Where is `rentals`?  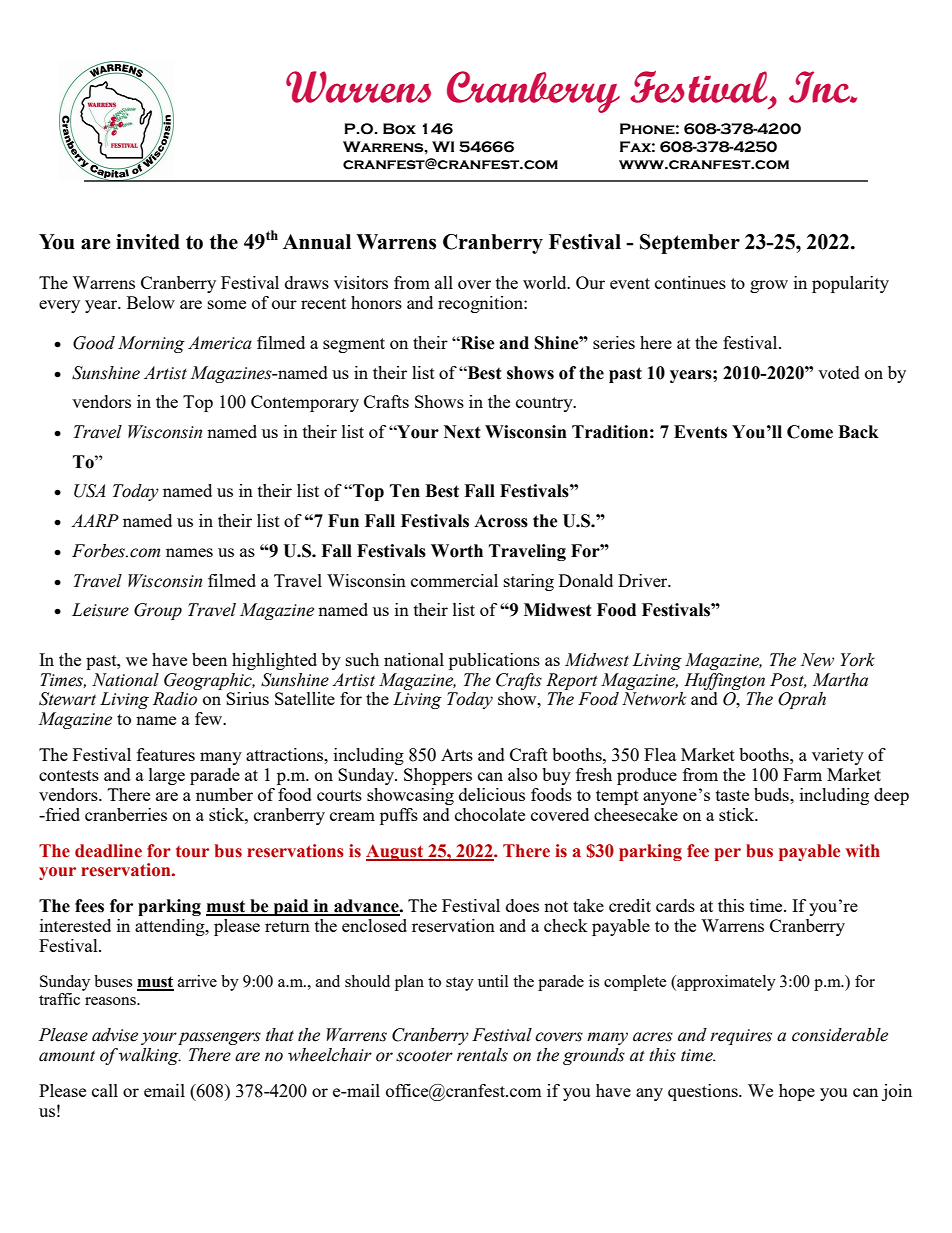 rentals is located at coordinates (482, 1055).
